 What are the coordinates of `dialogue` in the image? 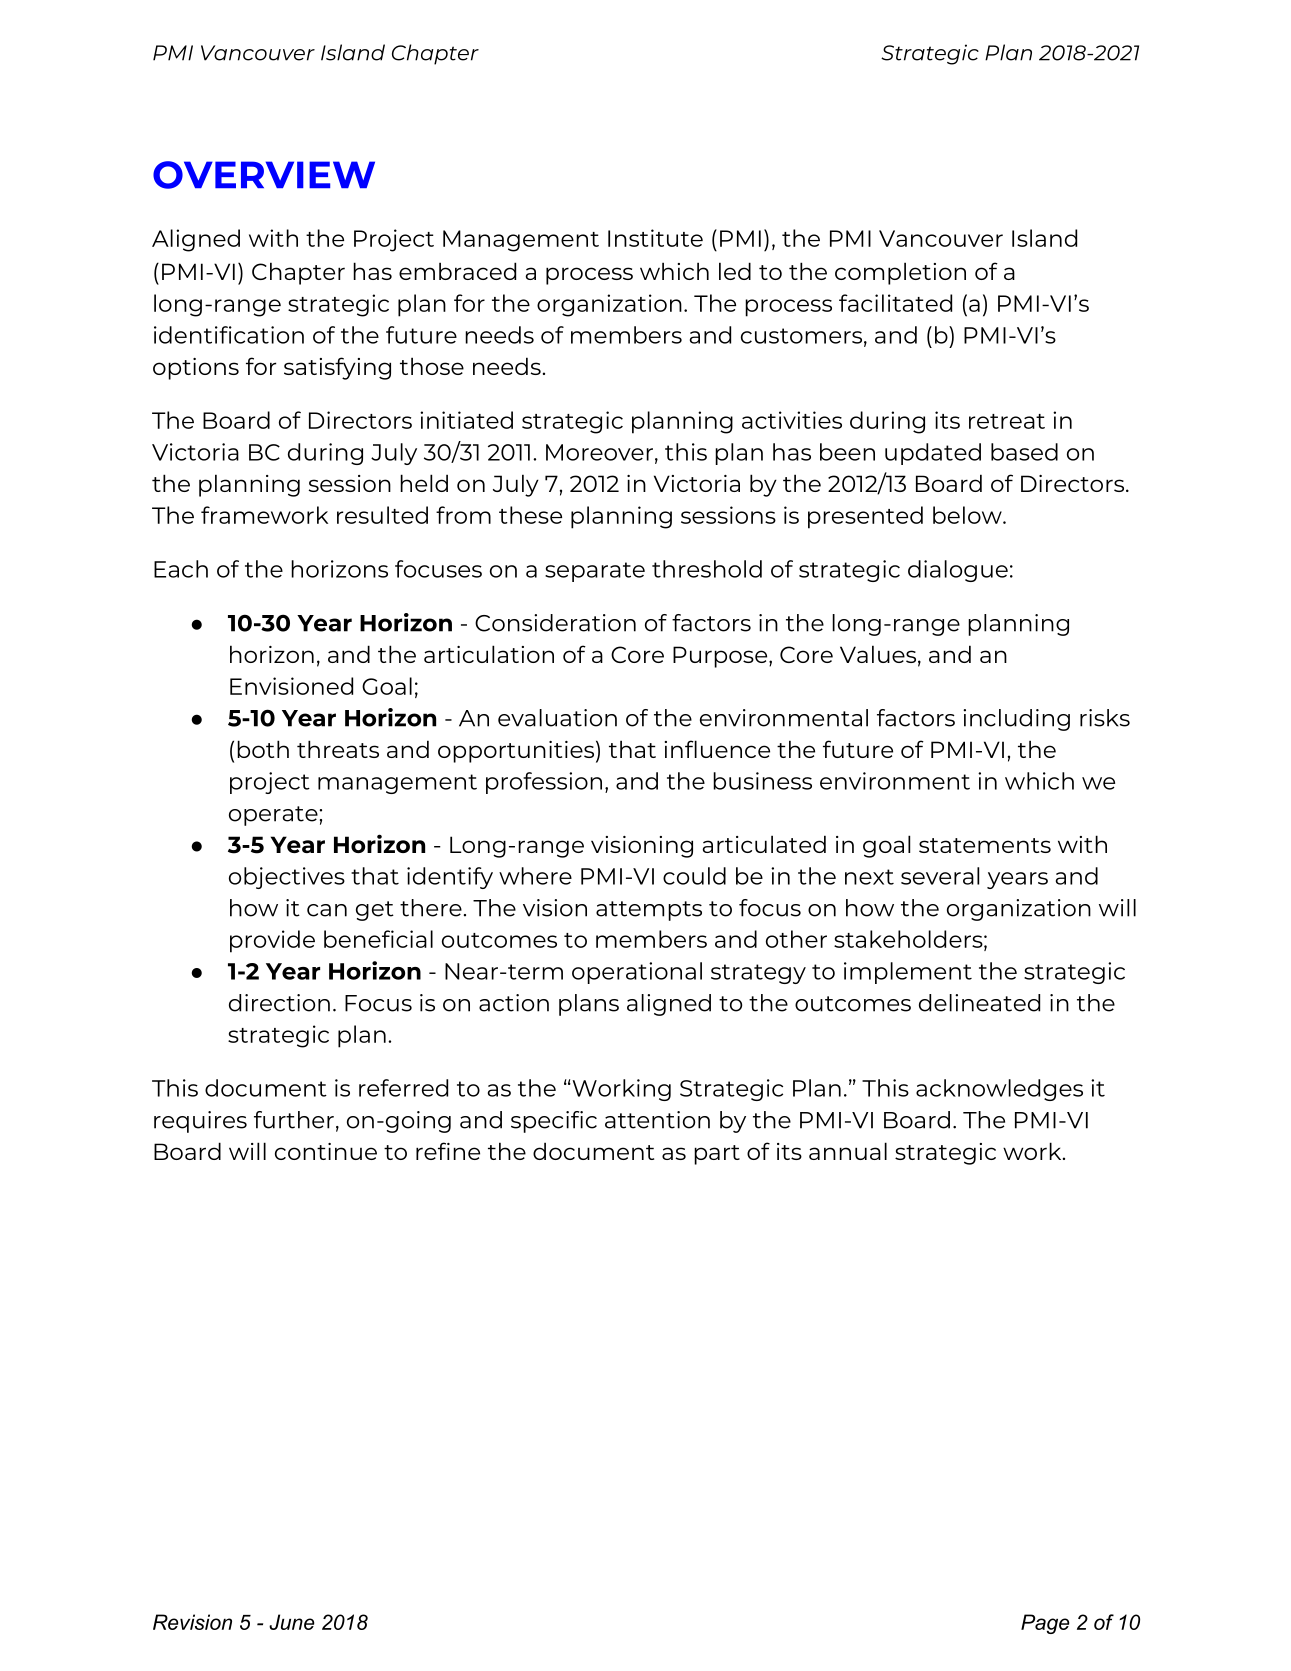 It's located at (958, 571).
